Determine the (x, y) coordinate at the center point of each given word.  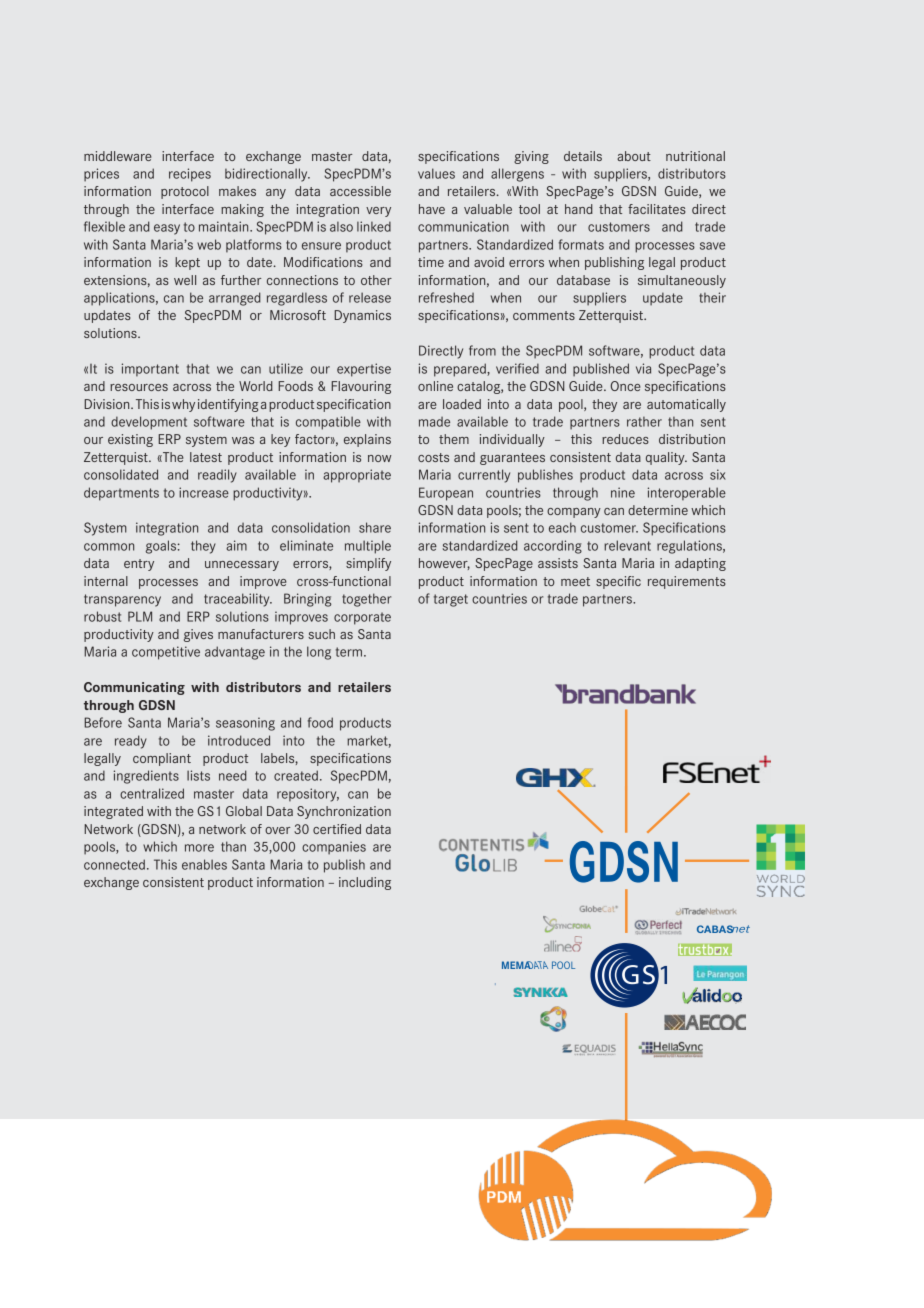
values (436, 173)
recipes (190, 175)
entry (139, 565)
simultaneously (682, 281)
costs (433, 457)
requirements (687, 582)
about (634, 156)
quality (666, 458)
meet (575, 581)
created (296, 775)
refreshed (446, 297)
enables (204, 864)
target (451, 600)
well (185, 280)
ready (131, 742)
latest (206, 457)
